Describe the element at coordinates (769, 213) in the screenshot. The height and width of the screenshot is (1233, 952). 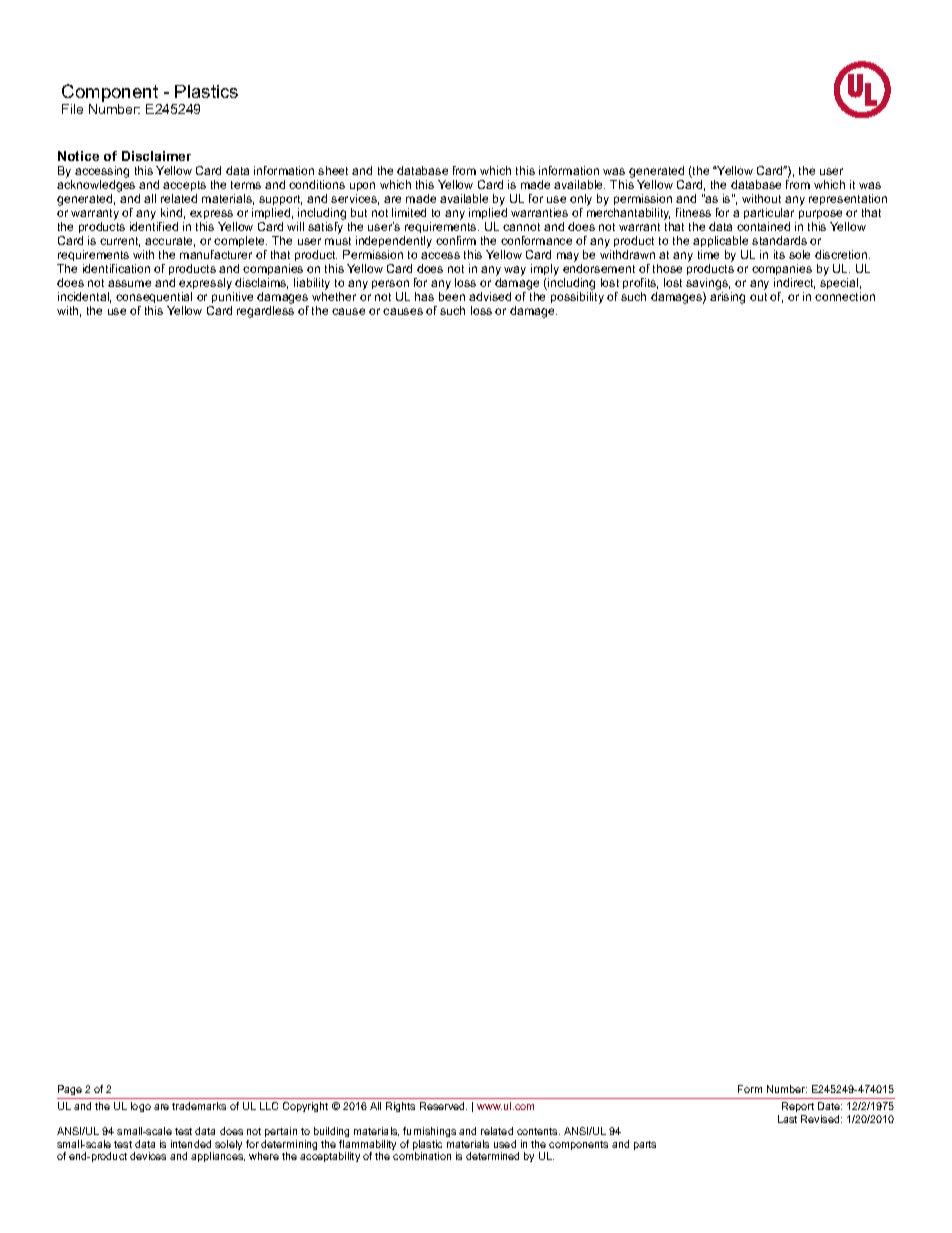
I see `particular` at that location.
